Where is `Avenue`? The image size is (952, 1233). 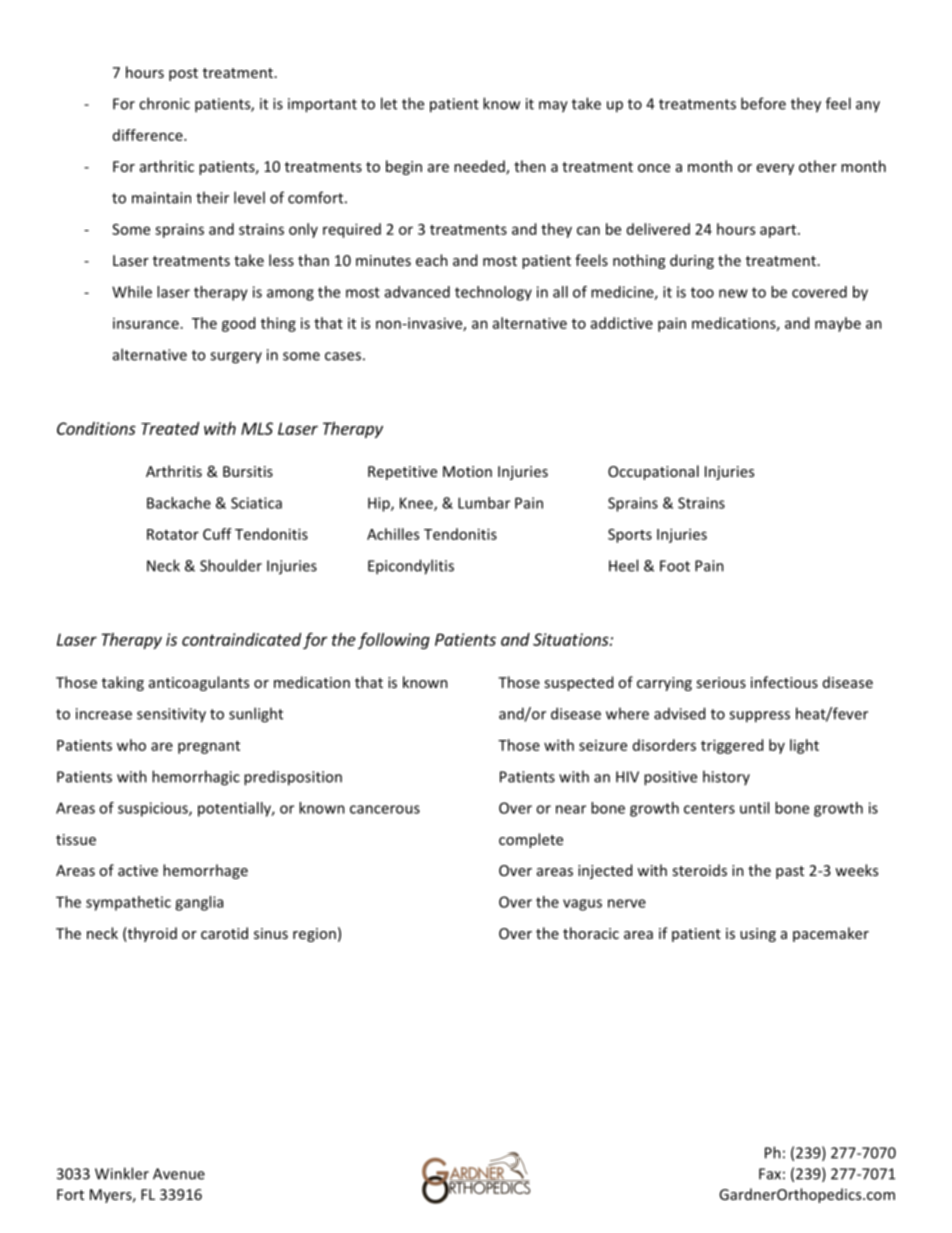
Avenue is located at coordinates (179, 1174).
